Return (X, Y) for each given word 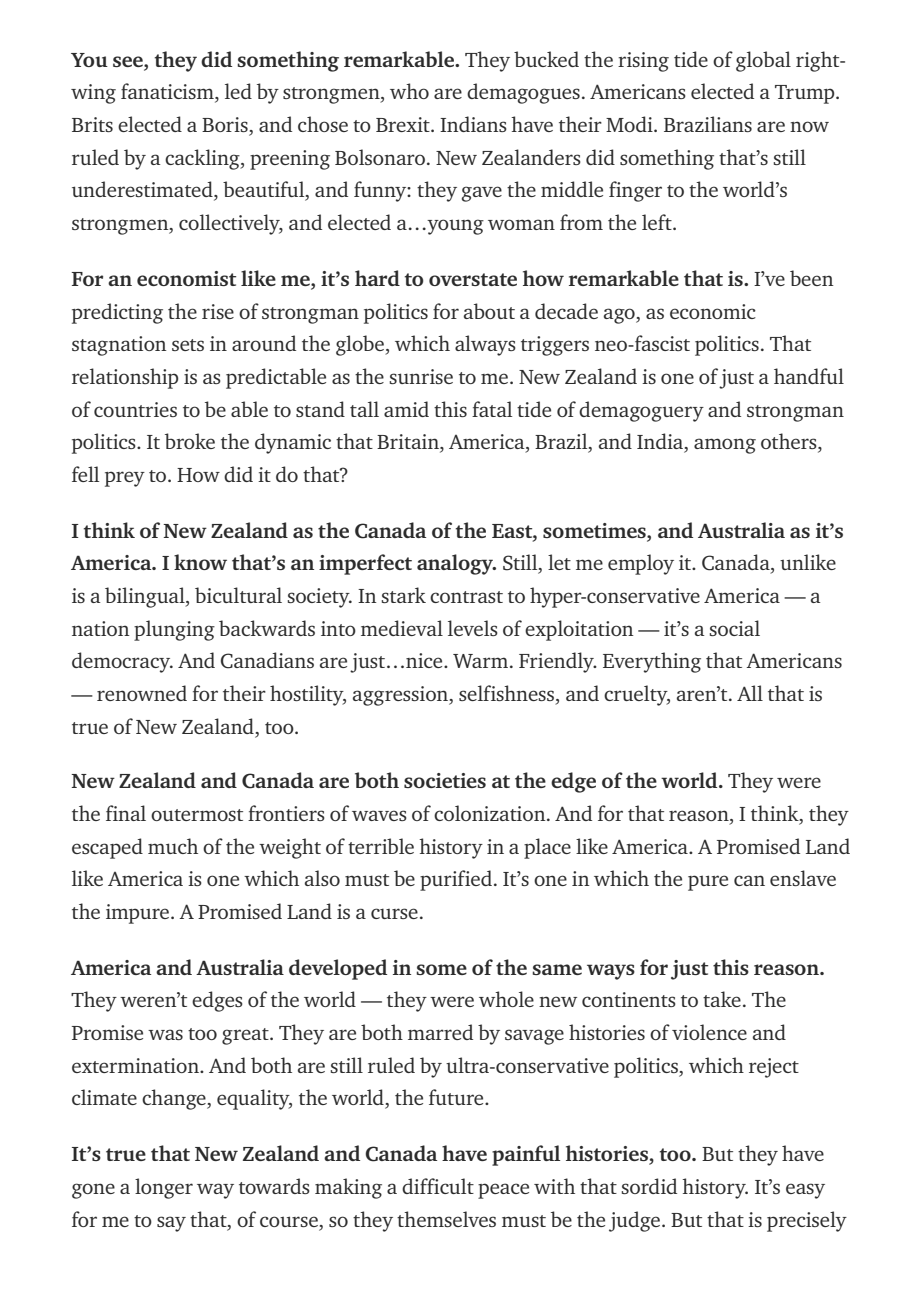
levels (473, 628)
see (129, 61)
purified (456, 880)
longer (164, 1188)
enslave (803, 878)
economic (713, 311)
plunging (174, 630)
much (173, 846)
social (734, 628)
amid (406, 409)
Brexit (404, 124)
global (763, 61)
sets (188, 345)
